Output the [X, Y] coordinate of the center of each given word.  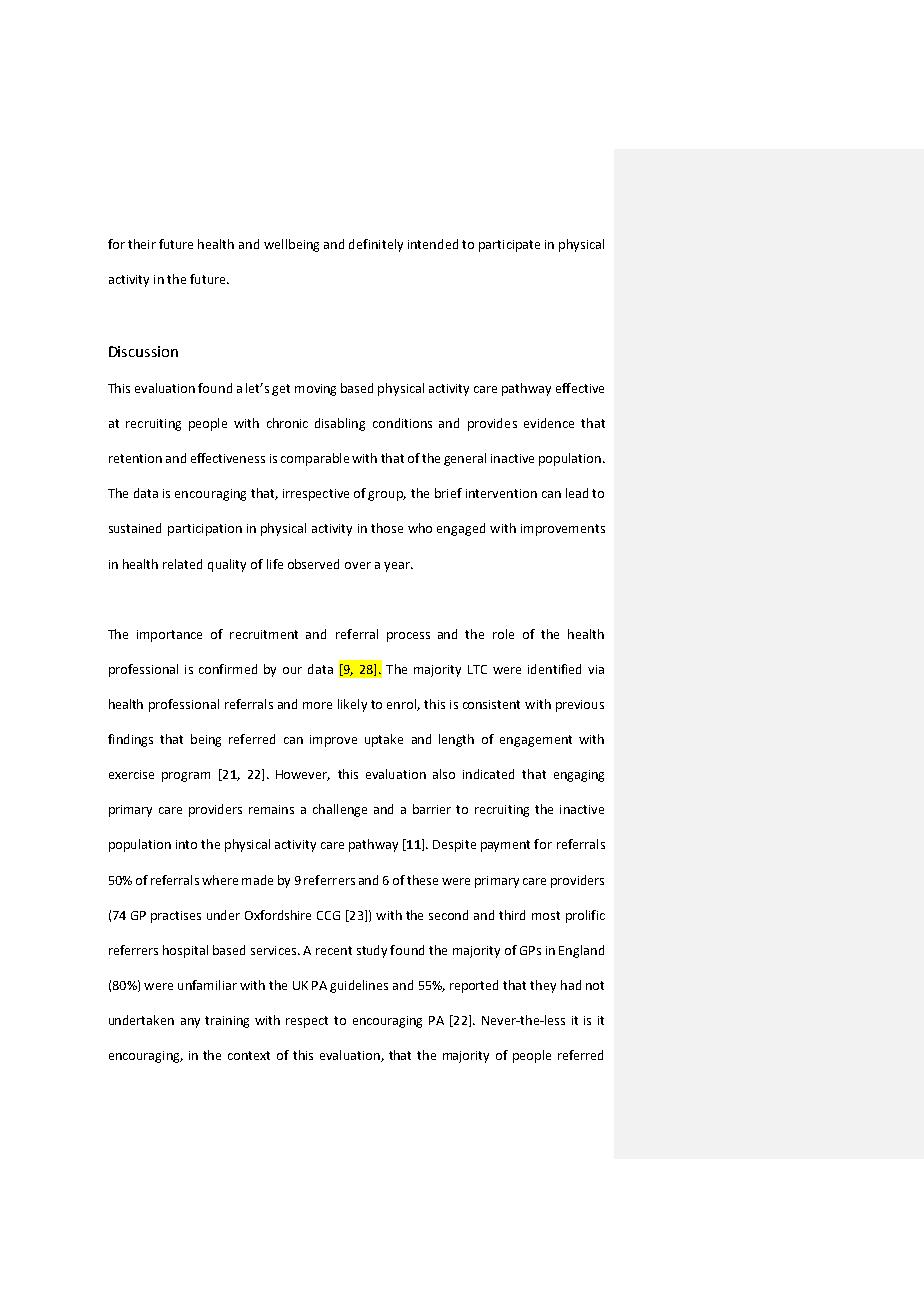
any [190, 1023]
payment [505, 846]
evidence [549, 423]
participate [509, 246]
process [408, 637]
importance [169, 636]
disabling [340, 424]
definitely [376, 245]
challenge [340, 810]
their [142, 244]
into [186, 844]
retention [135, 458]
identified [554, 669]
